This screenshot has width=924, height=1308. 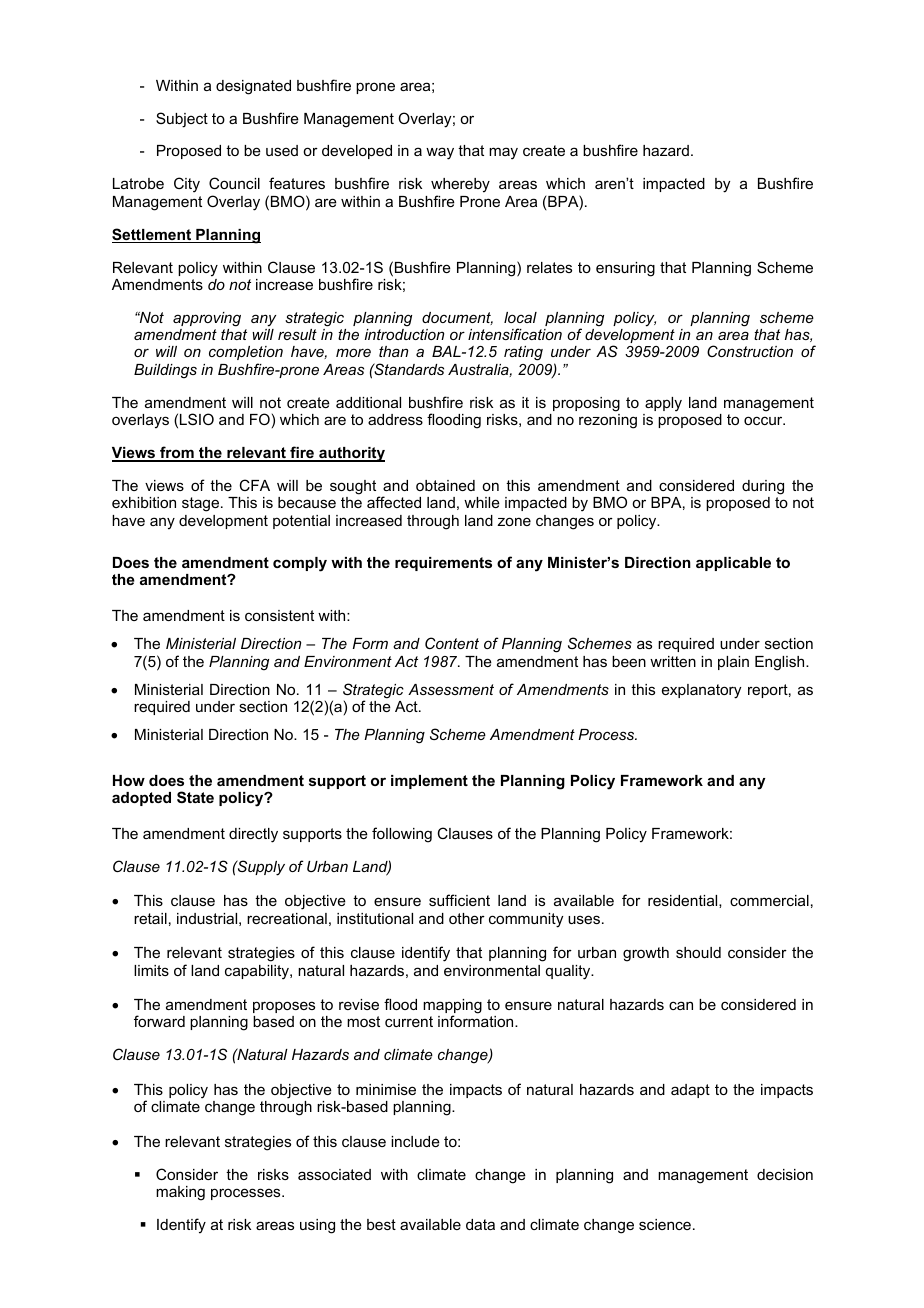 I want to click on Subject, so click(x=182, y=120).
